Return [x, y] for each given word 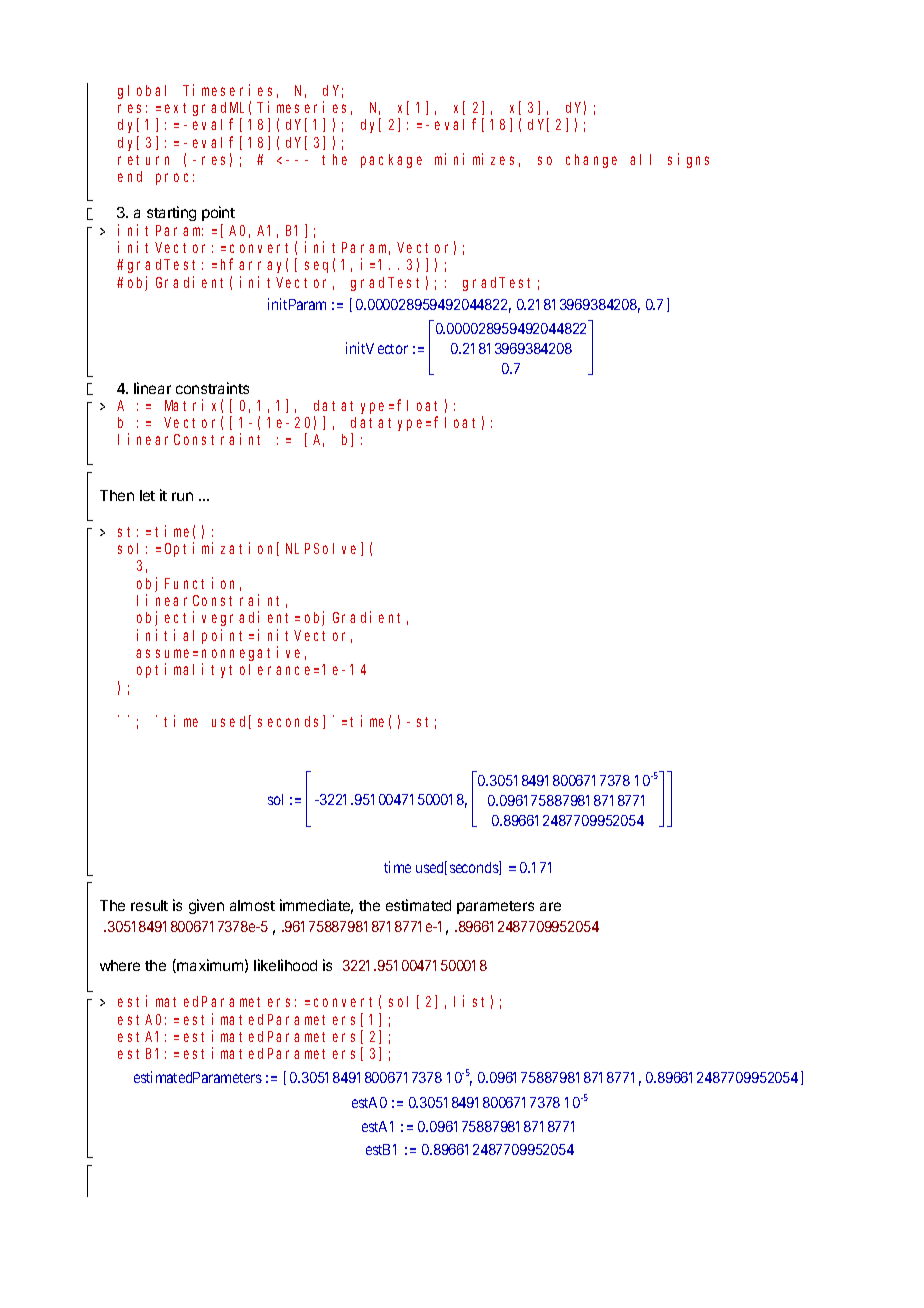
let [147, 495]
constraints [212, 388]
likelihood [285, 965]
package [391, 161]
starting [171, 213]
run [182, 496]
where [120, 965]
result [149, 905]
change [591, 161]
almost [252, 905]
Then [117, 495]
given [206, 906]
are [550, 906]
